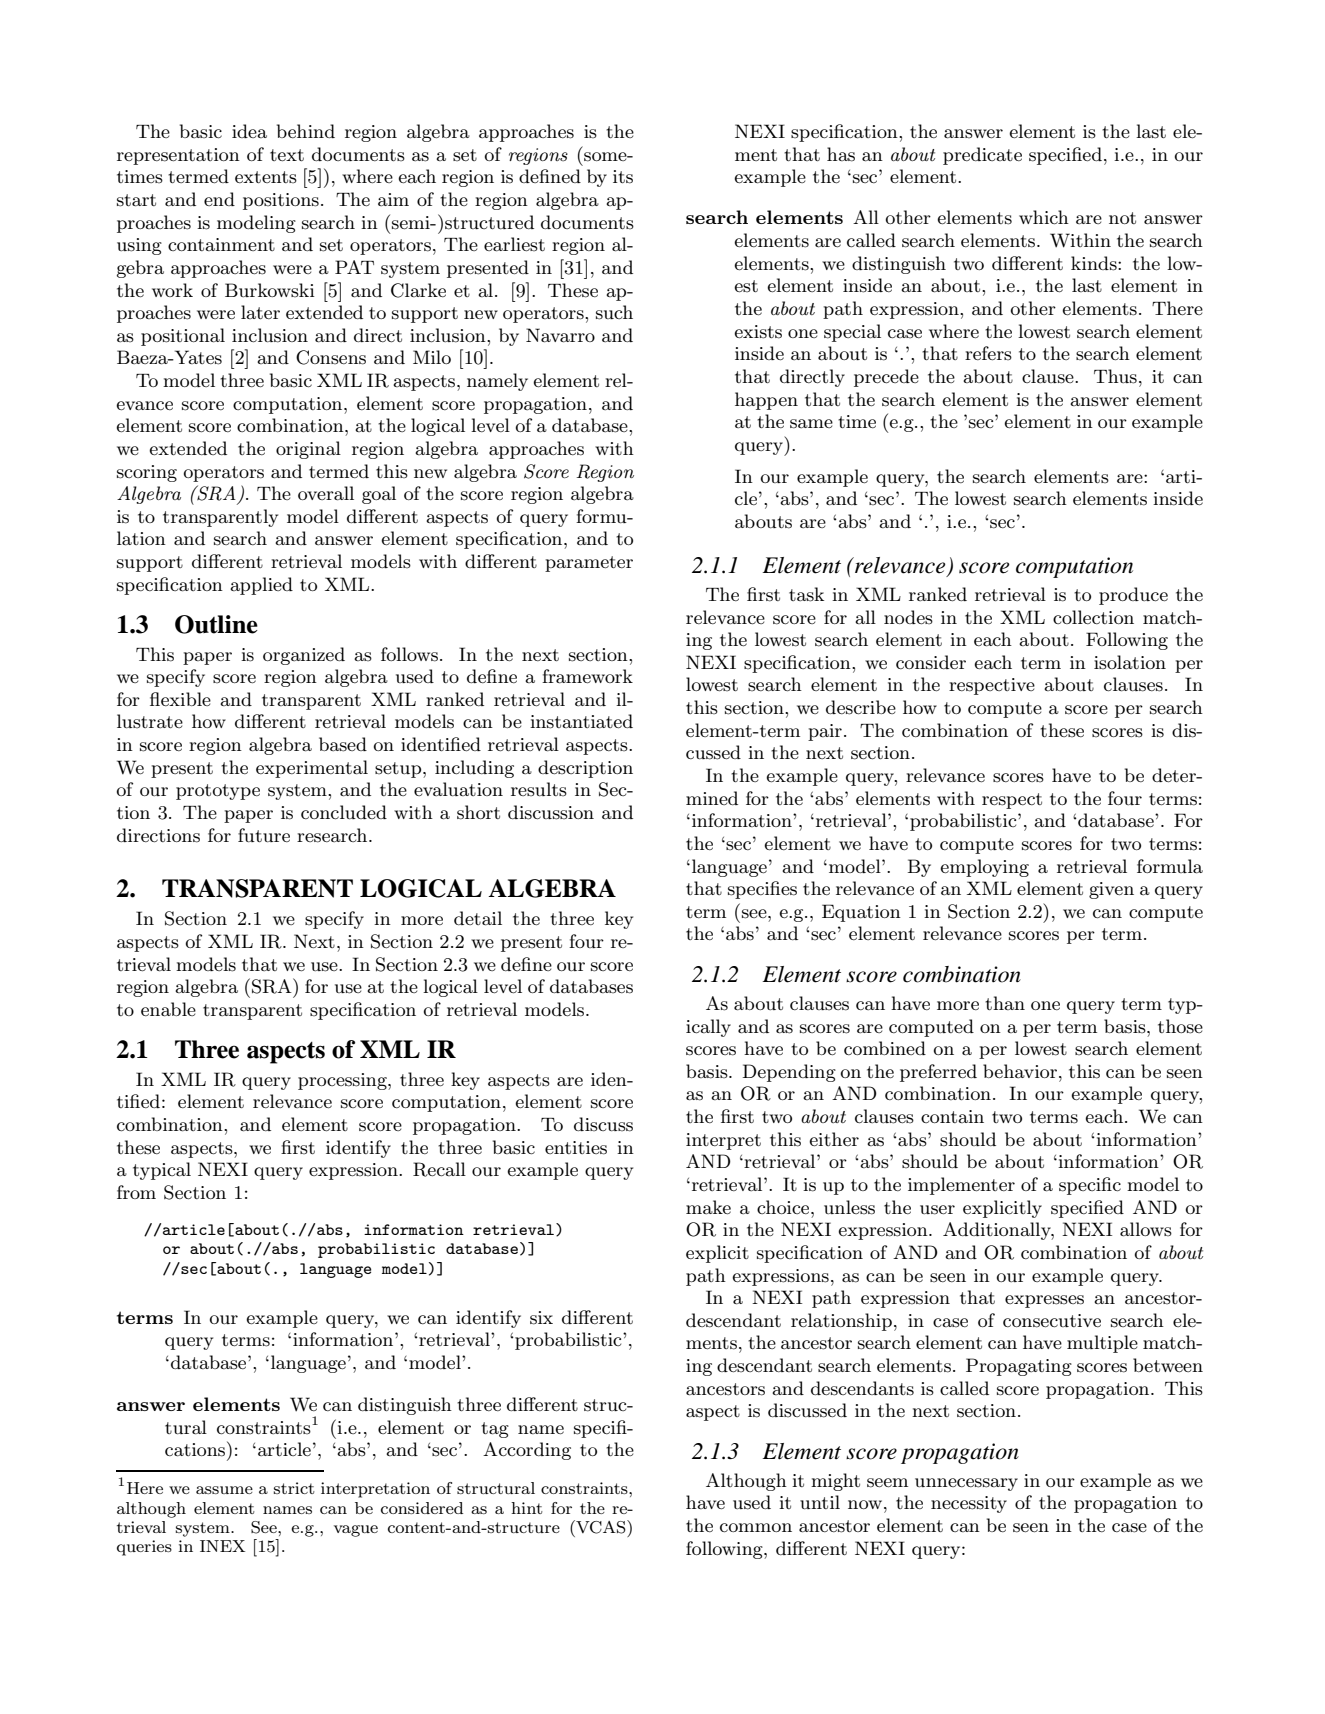  What do you see at coordinates (969, 1504) in the screenshot?
I see `necessity` at bounding box center [969, 1504].
